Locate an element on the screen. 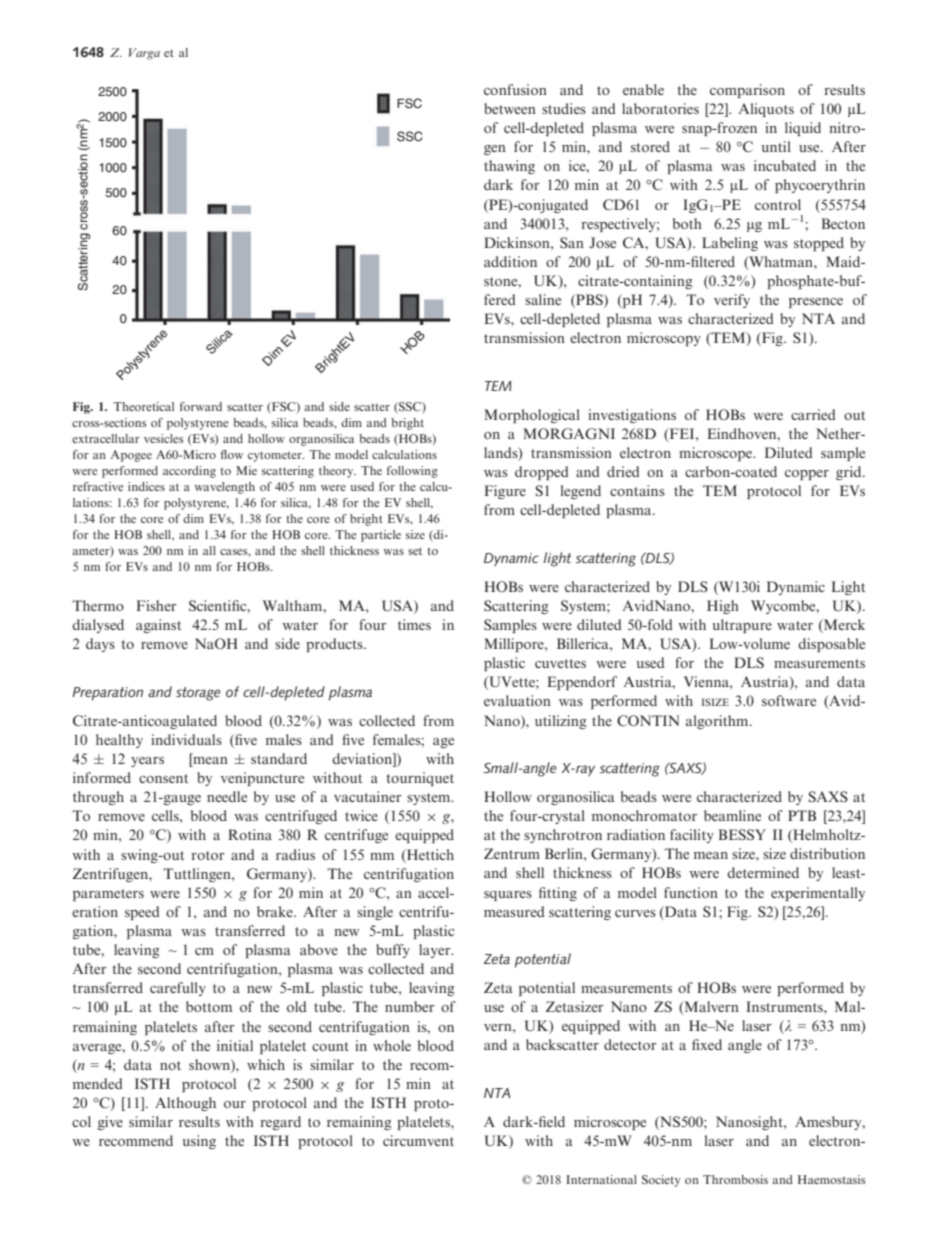  High is located at coordinates (723, 607).
